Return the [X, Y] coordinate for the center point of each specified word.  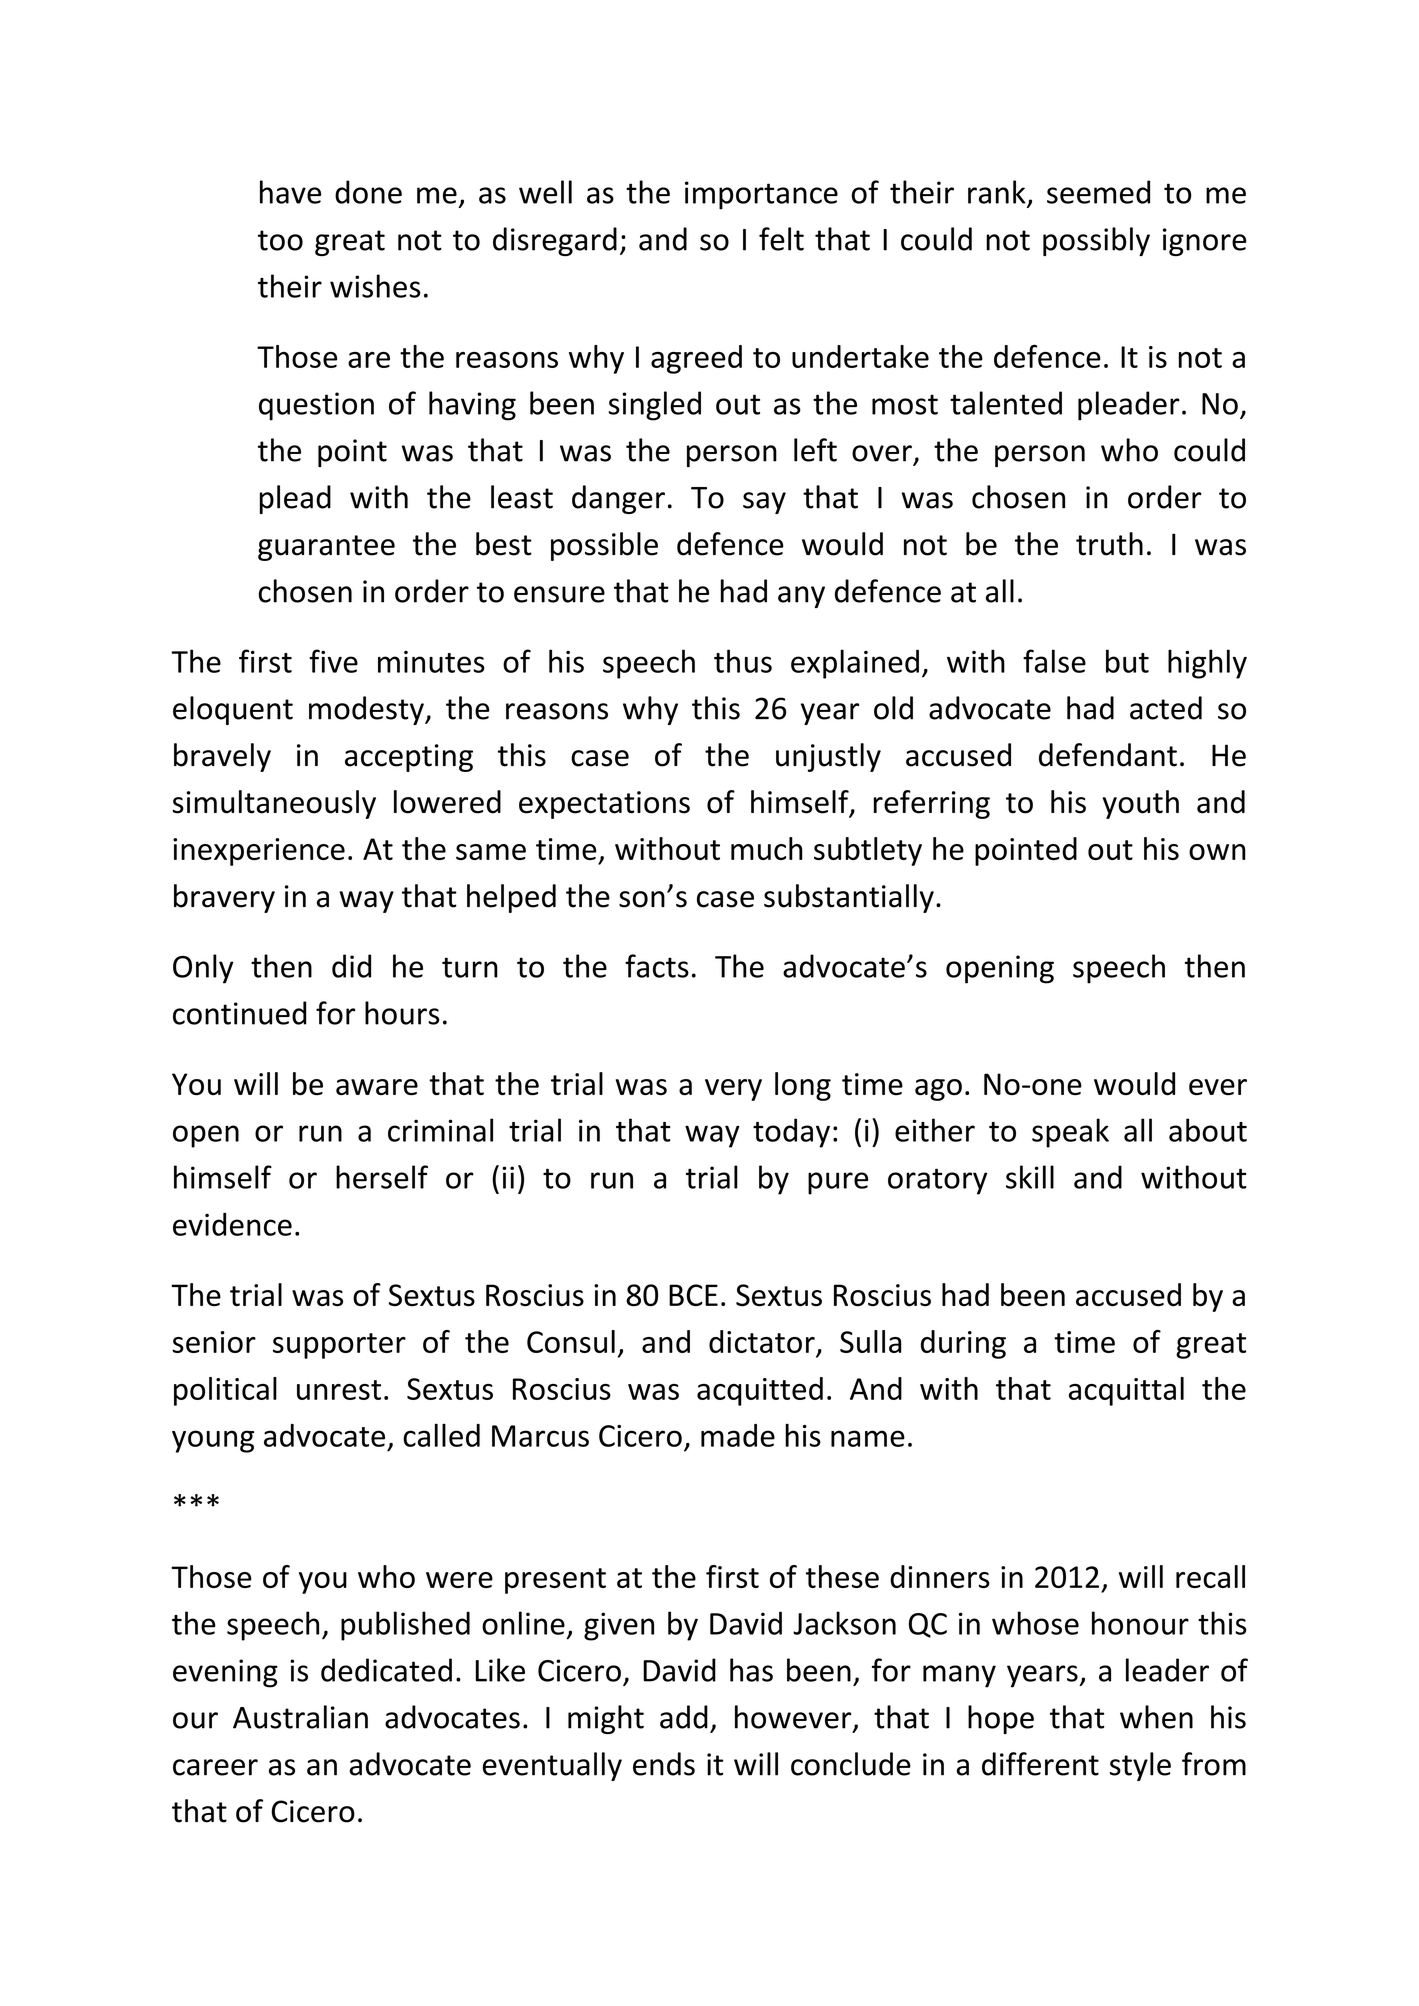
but [1127, 661]
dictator [763, 1343]
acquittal [1126, 1391]
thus [743, 661]
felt [781, 239]
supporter [339, 1346]
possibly [1096, 241]
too [280, 240]
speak [1070, 1133]
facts [657, 966]
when [1156, 1717]
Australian [300, 1717]
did [351, 966]
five [333, 661]
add [684, 1717]
